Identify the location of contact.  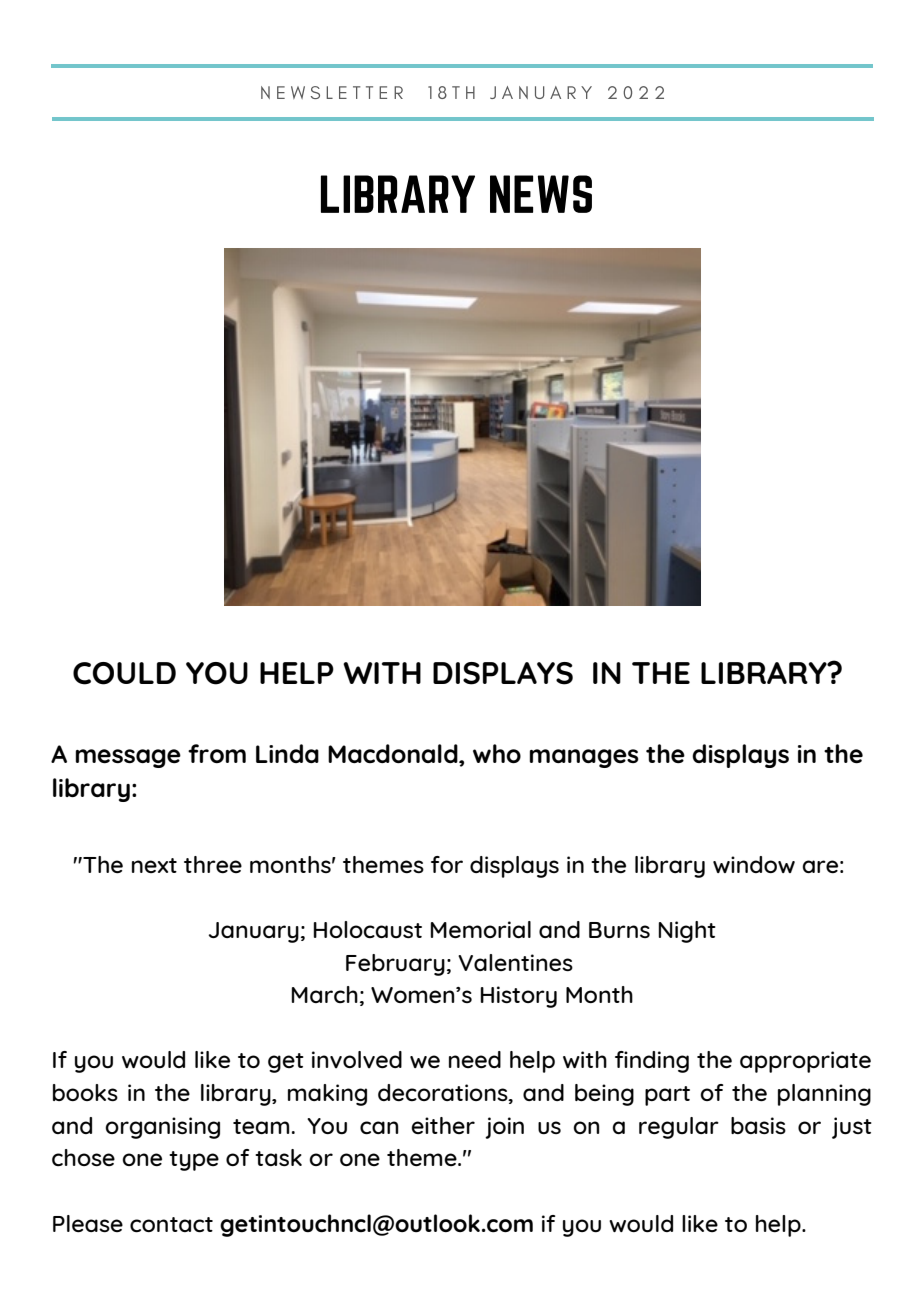
(171, 1225).
